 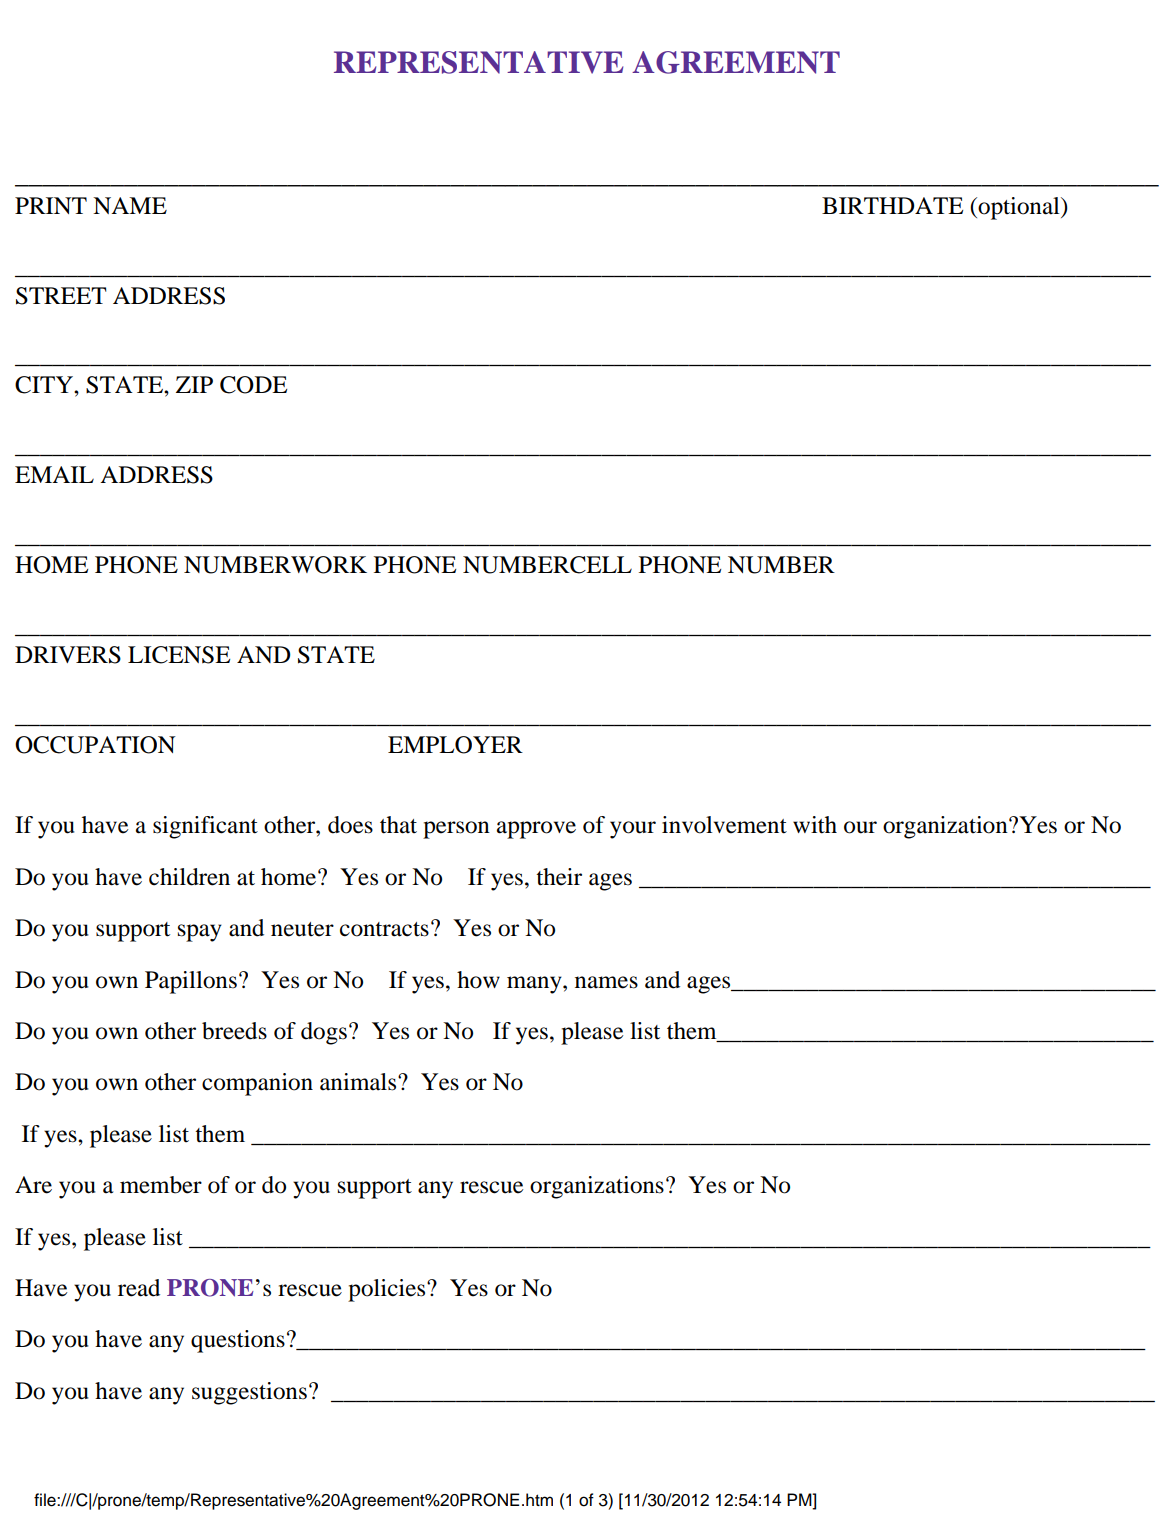 What do you see at coordinates (253, 385) in the document?
I see `CODE` at bounding box center [253, 385].
